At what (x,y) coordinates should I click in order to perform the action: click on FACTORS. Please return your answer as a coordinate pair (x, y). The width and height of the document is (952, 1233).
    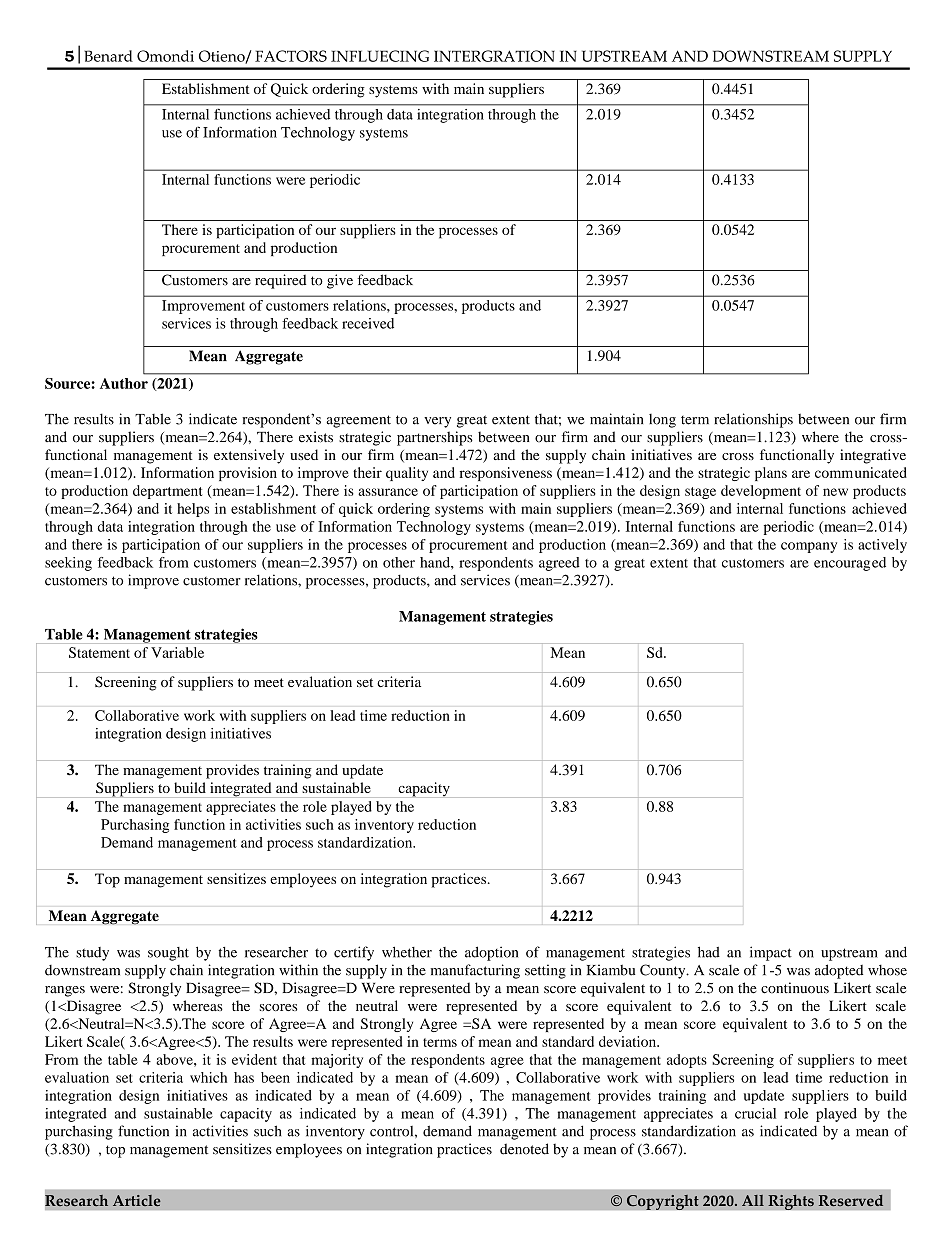
    Looking at the image, I should click on (291, 56).
